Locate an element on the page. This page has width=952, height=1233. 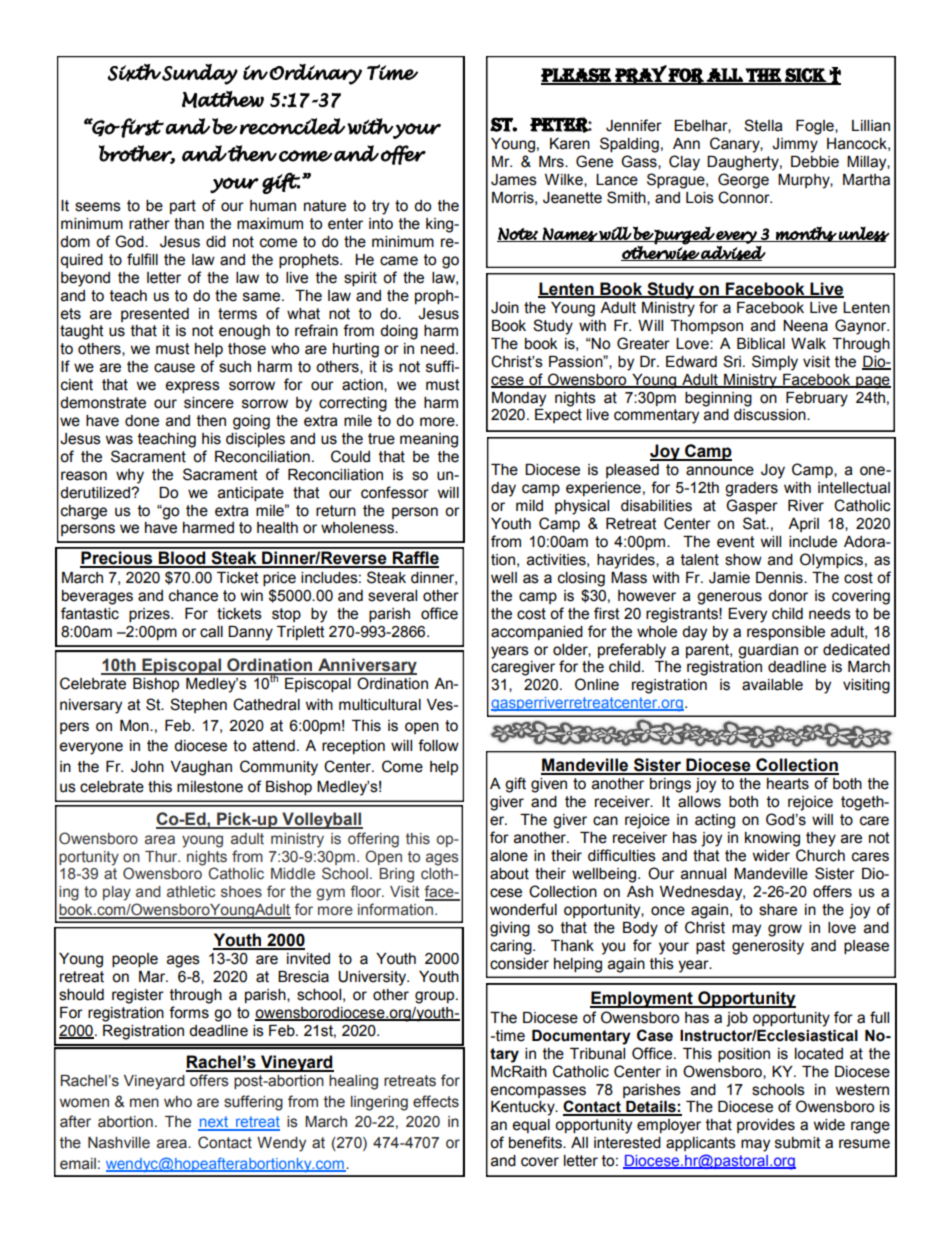
responsible is located at coordinates (786, 633).
